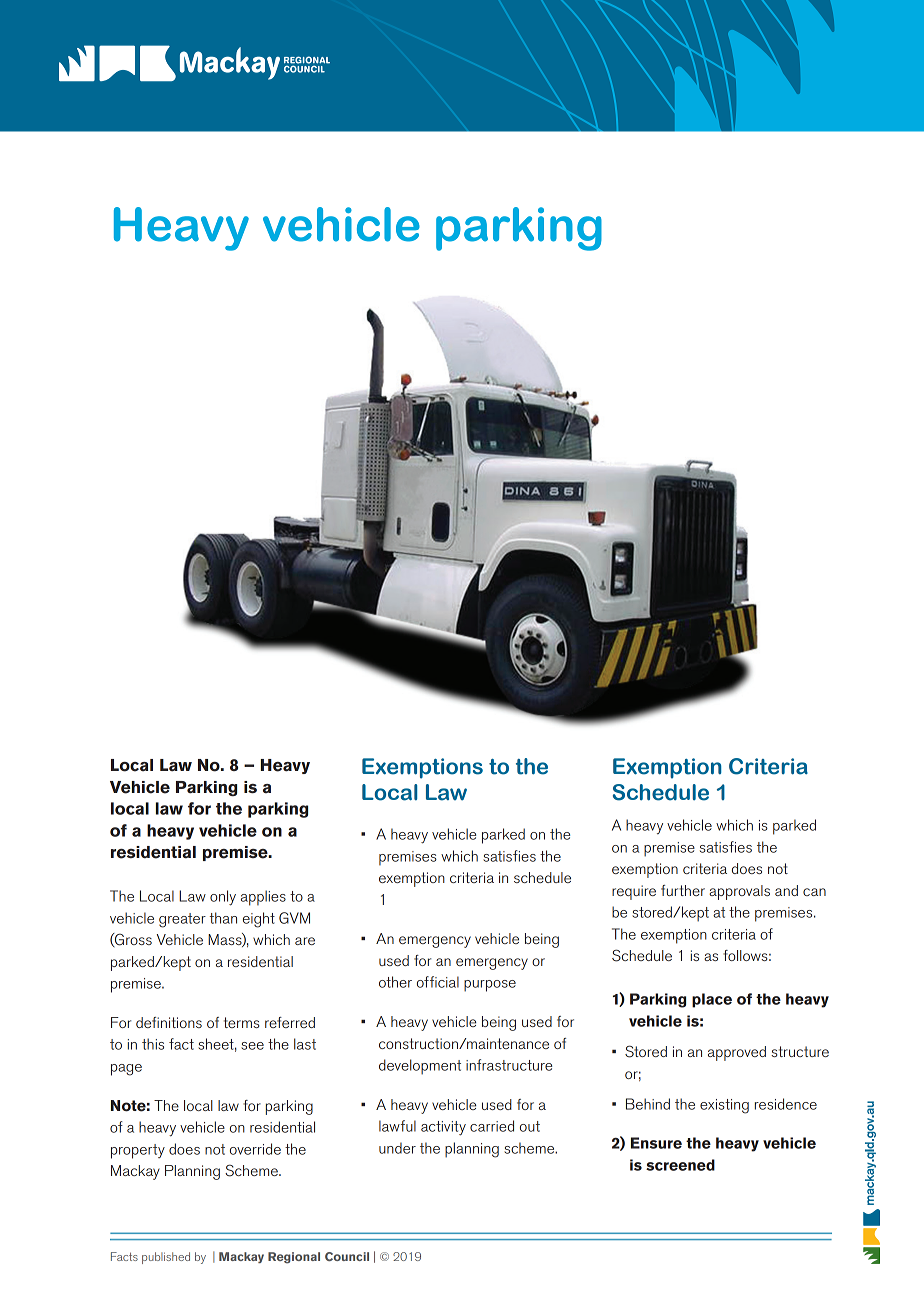 The image size is (924, 1308). Describe the element at coordinates (166, 1258) in the document. I see `published` at that location.
